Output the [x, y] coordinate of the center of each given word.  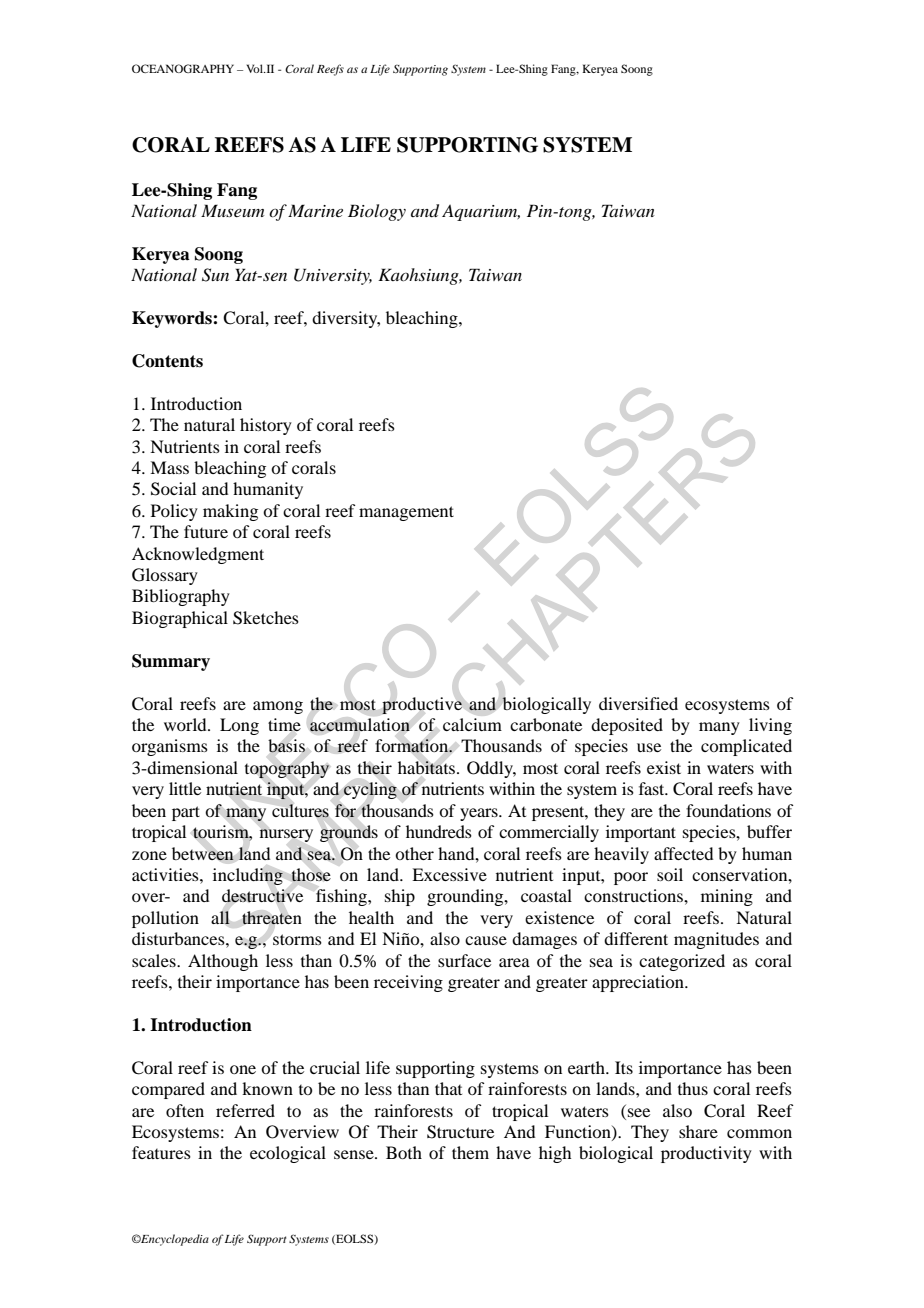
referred [245, 1110]
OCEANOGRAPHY [183, 68]
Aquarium [481, 213]
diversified [638, 703]
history [266, 426]
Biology [377, 212]
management [406, 513]
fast [653, 788]
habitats [428, 767]
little [185, 788]
